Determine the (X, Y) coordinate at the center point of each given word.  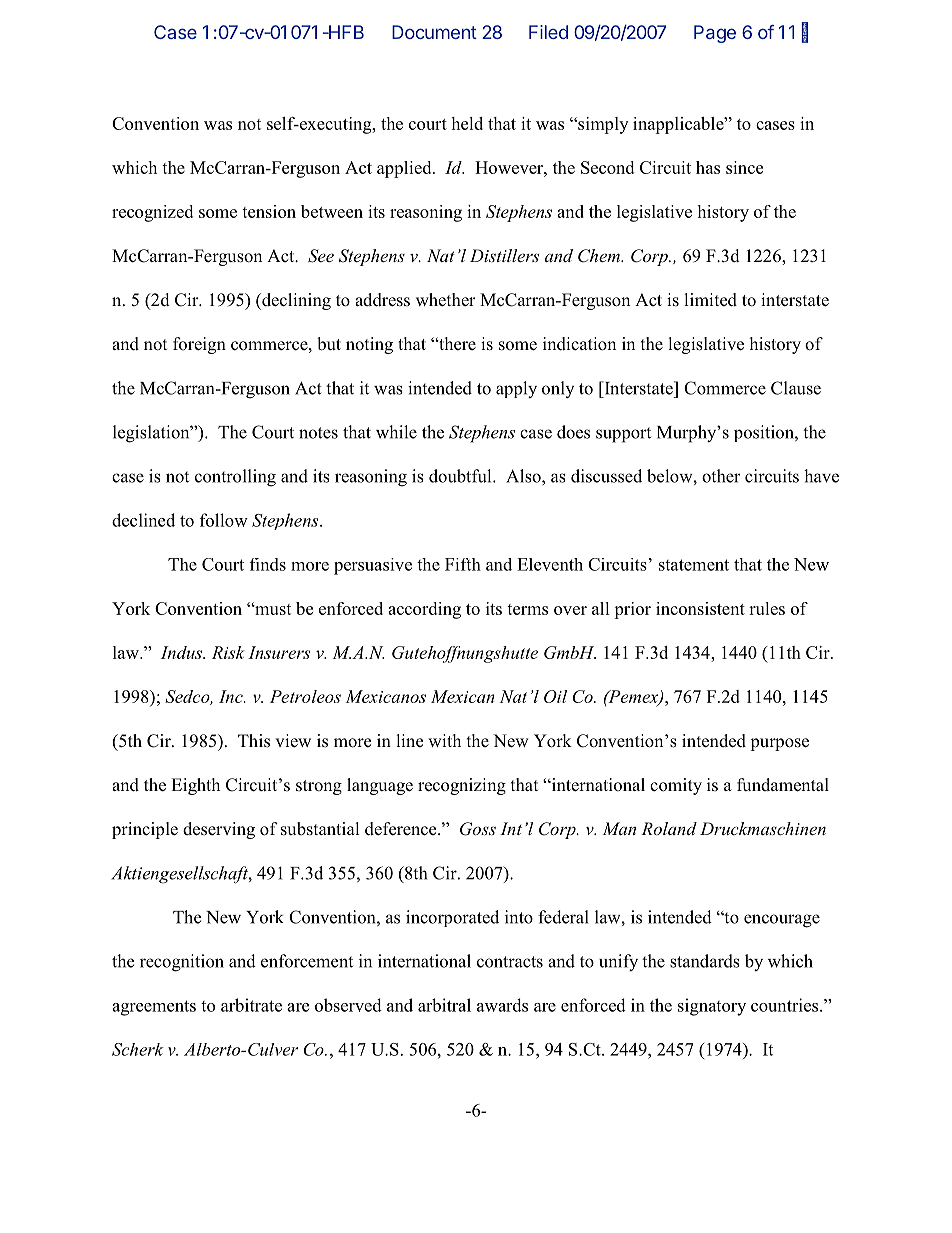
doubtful (461, 476)
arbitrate (251, 1005)
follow (224, 520)
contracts (510, 962)
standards (705, 961)
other (721, 476)
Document (434, 32)
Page (715, 34)
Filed (548, 32)
